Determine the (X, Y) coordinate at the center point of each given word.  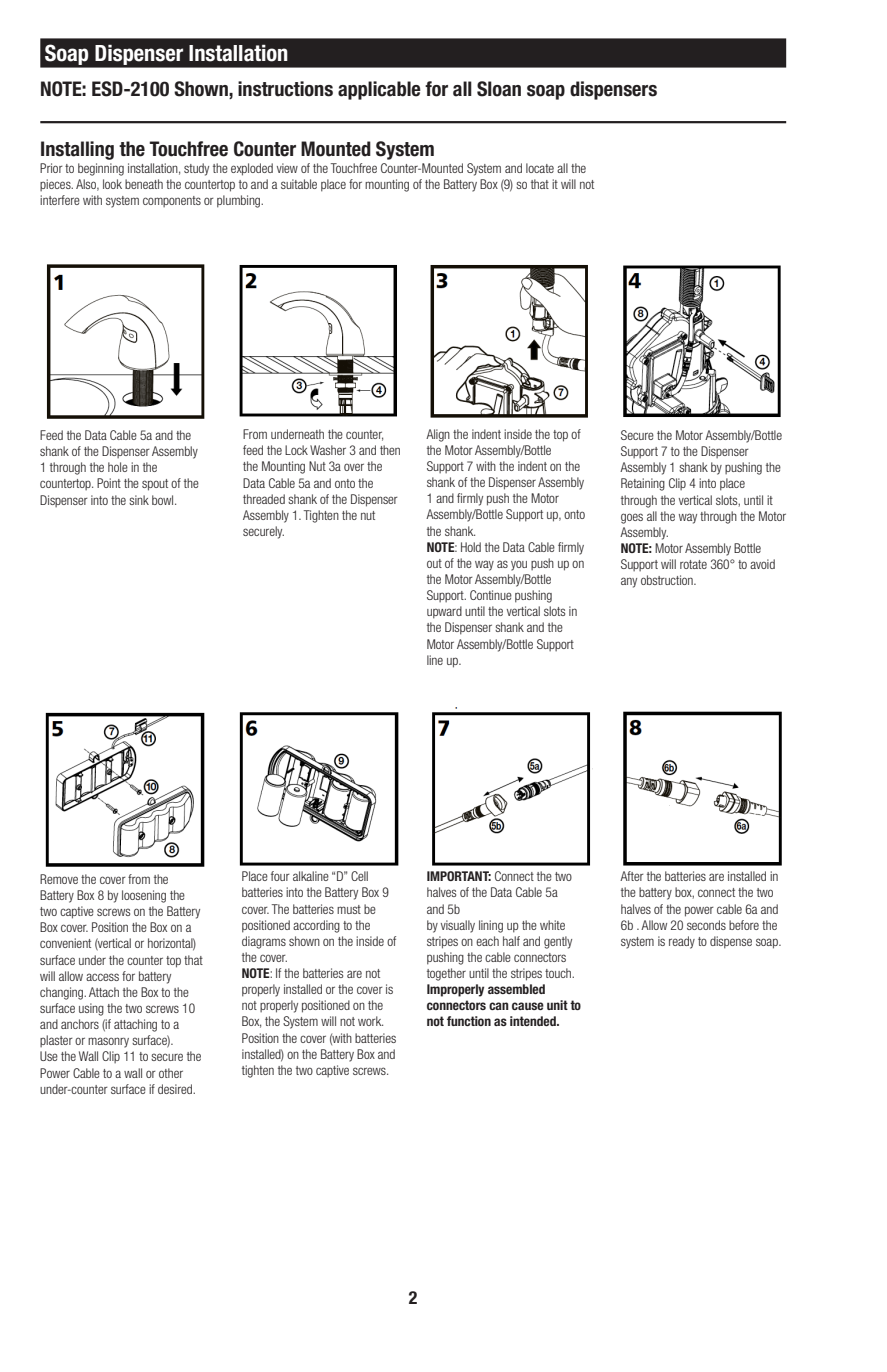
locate (540, 168)
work (370, 1021)
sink (139, 500)
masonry (108, 1042)
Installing (77, 150)
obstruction (668, 580)
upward (444, 612)
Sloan (499, 89)
